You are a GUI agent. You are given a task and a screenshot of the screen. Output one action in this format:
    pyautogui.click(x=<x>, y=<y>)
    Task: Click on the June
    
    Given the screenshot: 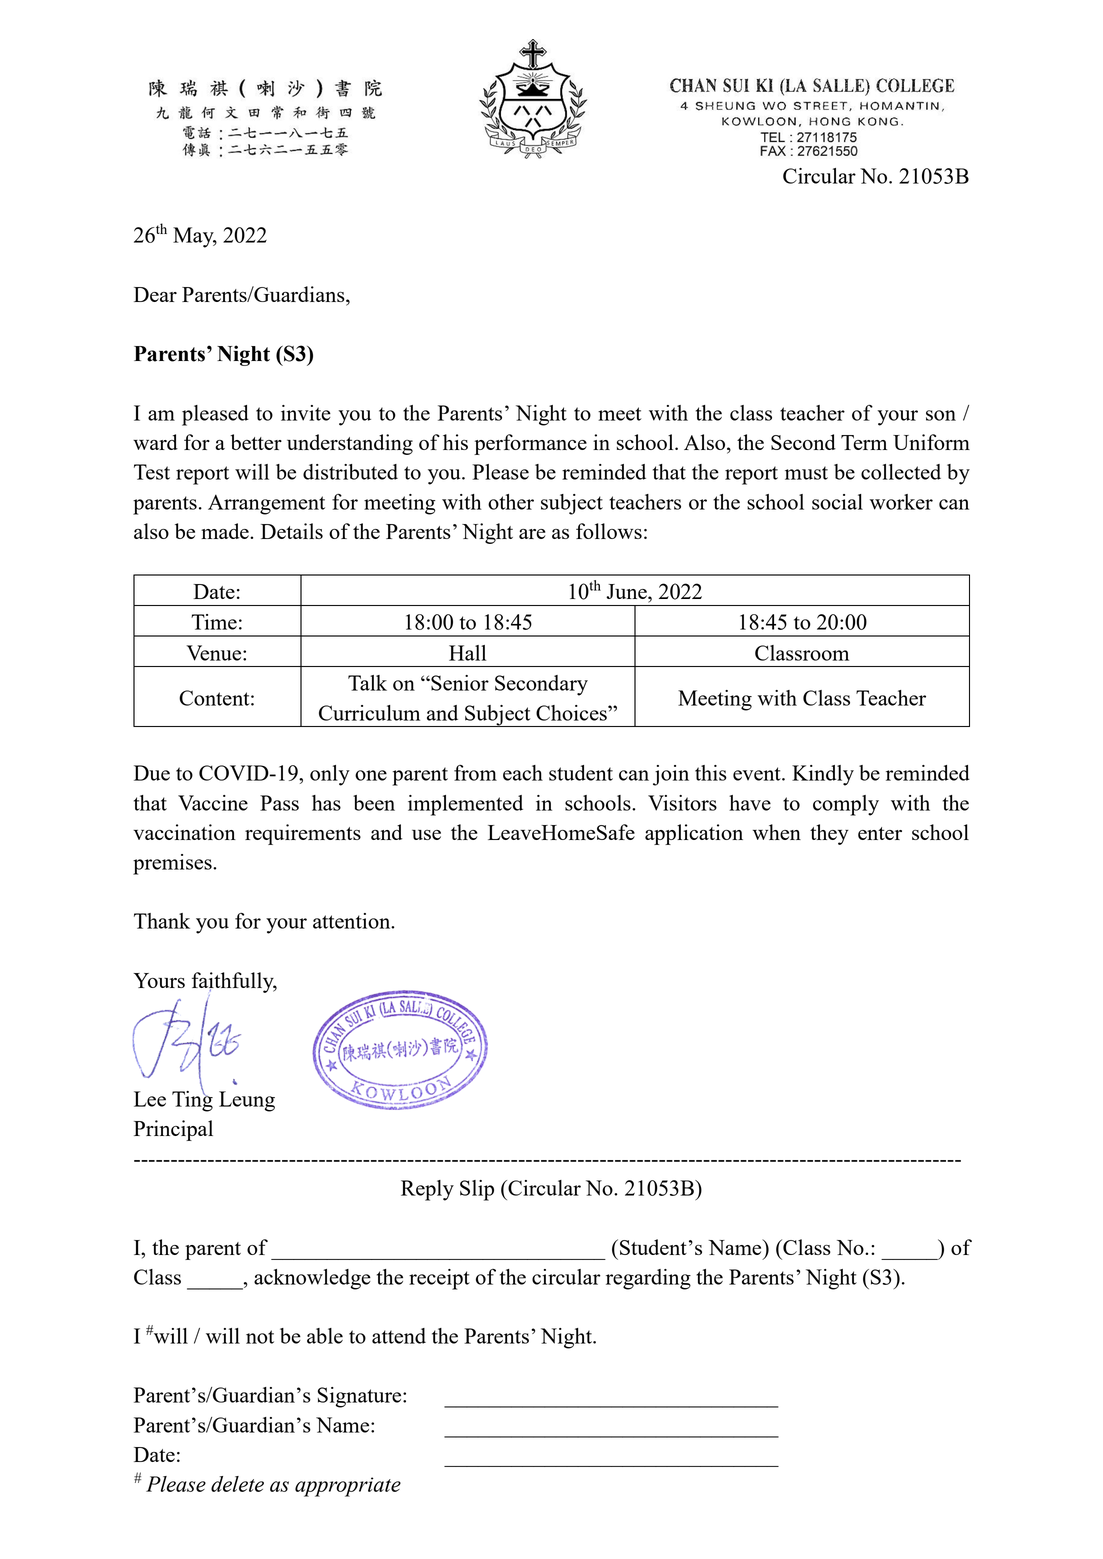 What is the action you would take?
    pyautogui.click(x=627, y=591)
